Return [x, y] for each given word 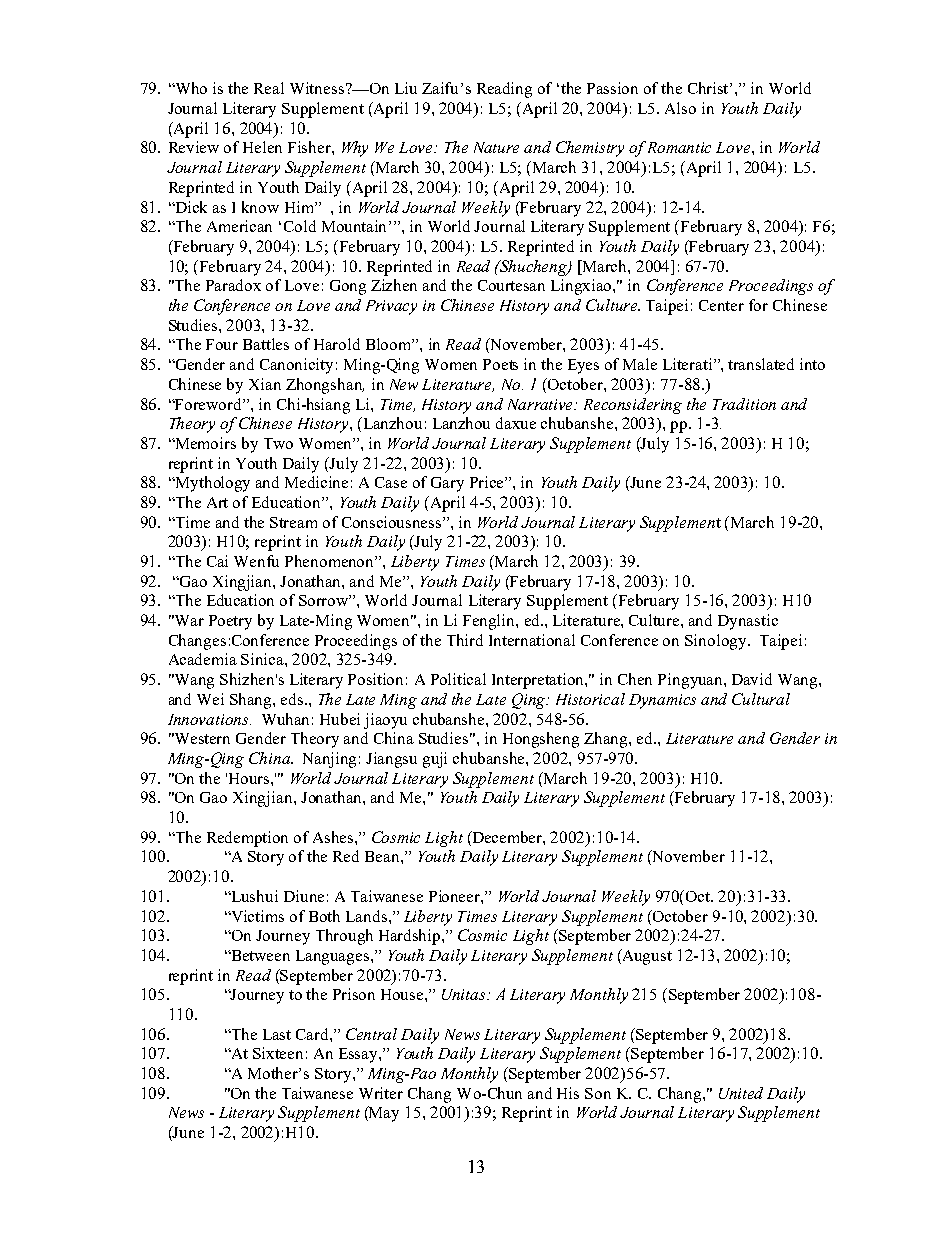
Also [680, 108]
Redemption [247, 839]
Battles [266, 344]
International [532, 640]
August [646, 957]
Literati [689, 364]
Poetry [230, 622]
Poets [500, 364]
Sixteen [278, 1053]
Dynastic [748, 622]
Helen [262, 147]
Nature [496, 147]
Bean [383, 856]
